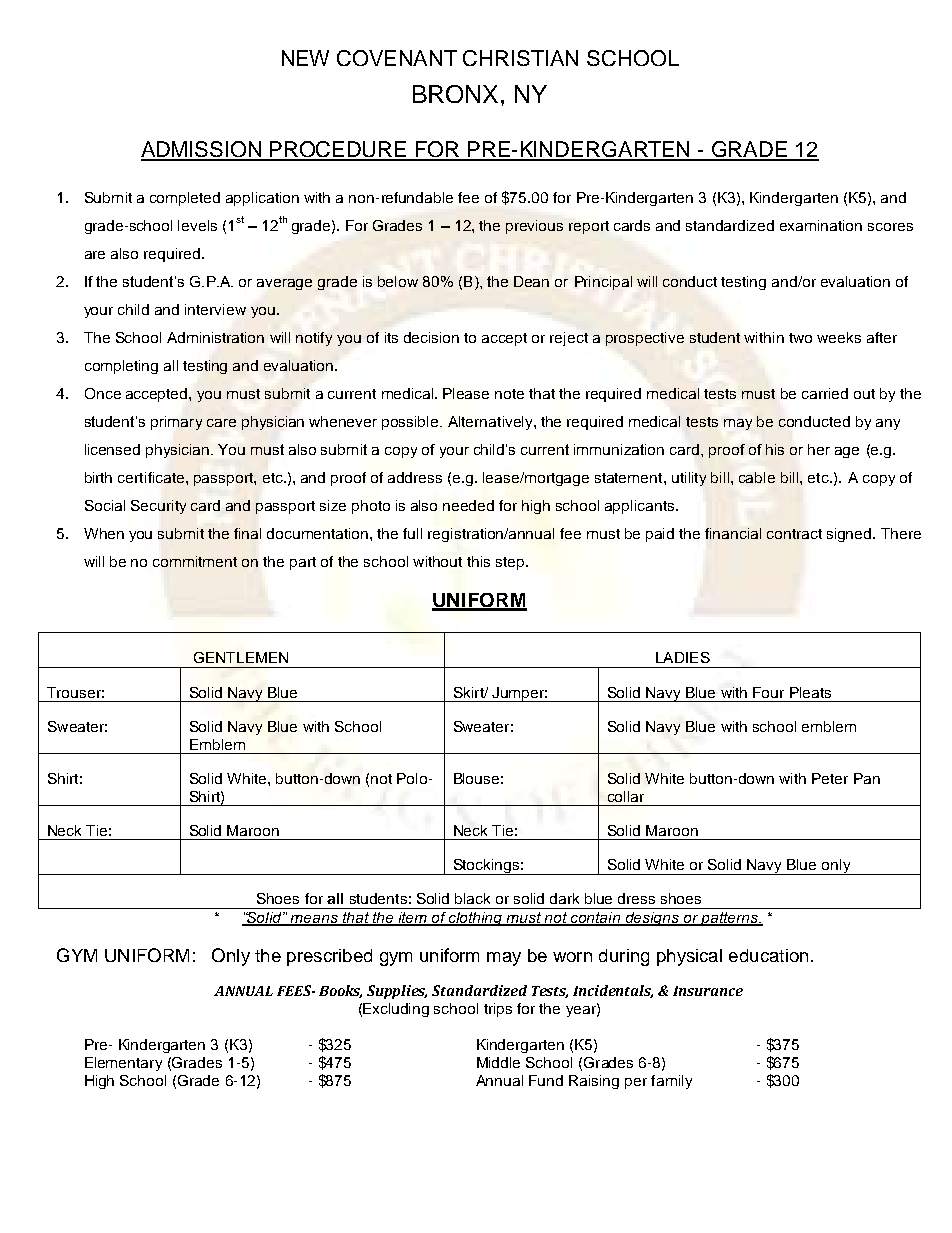 The image size is (952, 1233). What do you see at coordinates (472, 898) in the page?
I see `black` at bounding box center [472, 898].
